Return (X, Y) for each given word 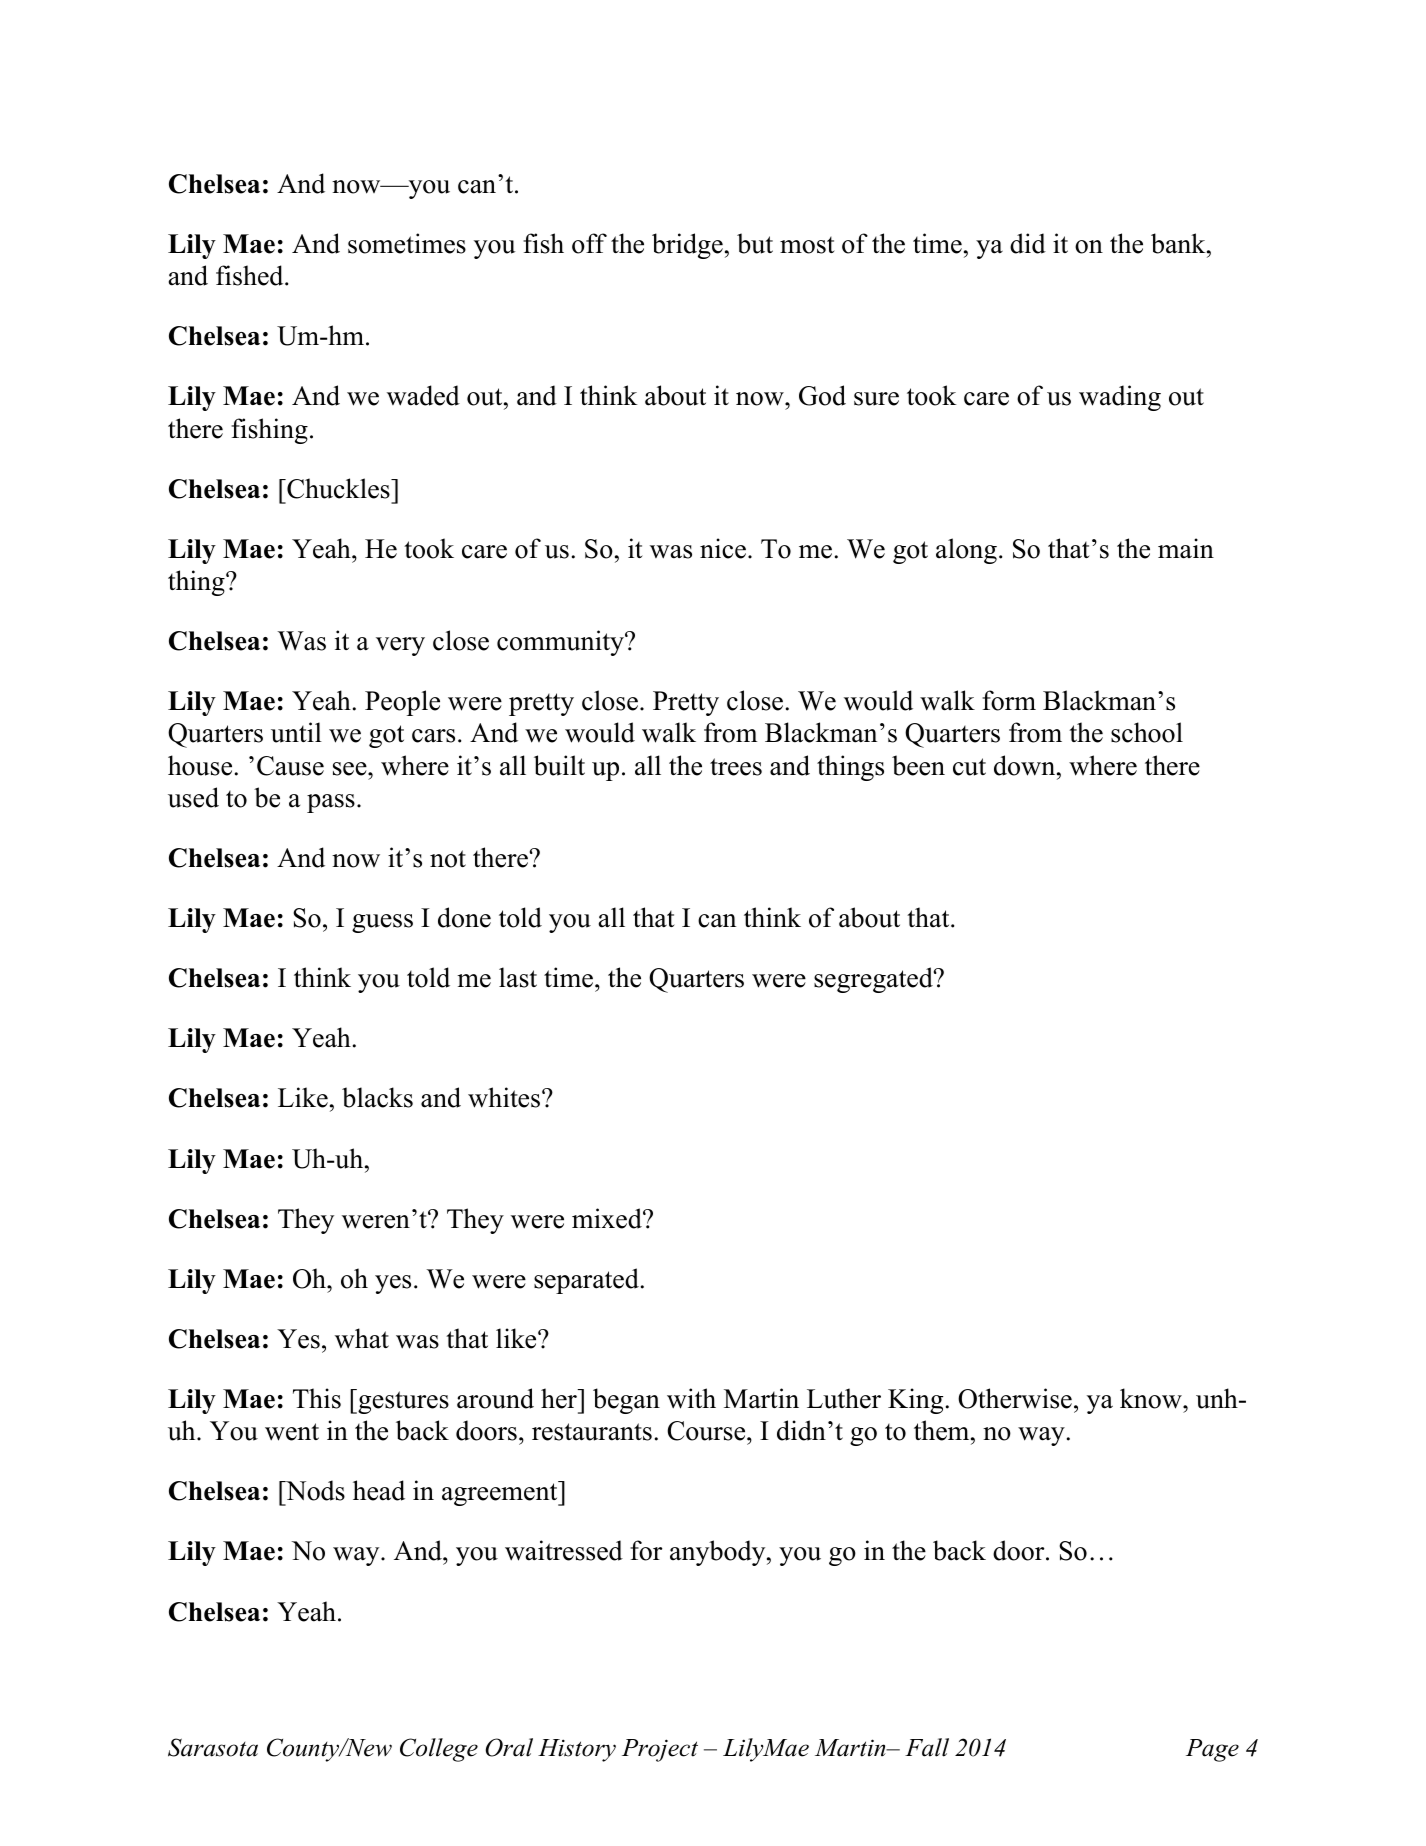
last (518, 977)
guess (382, 923)
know (1152, 1398)
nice (723, 548)
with (691, 1398)
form (1009, 700)
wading (1120, 398)
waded (423, 395)
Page (1212, 1750)
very (400, 646)
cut (969, 767)
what (362, 1338)
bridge (687, 246)
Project (660, 1750)
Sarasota (213, 1747)
